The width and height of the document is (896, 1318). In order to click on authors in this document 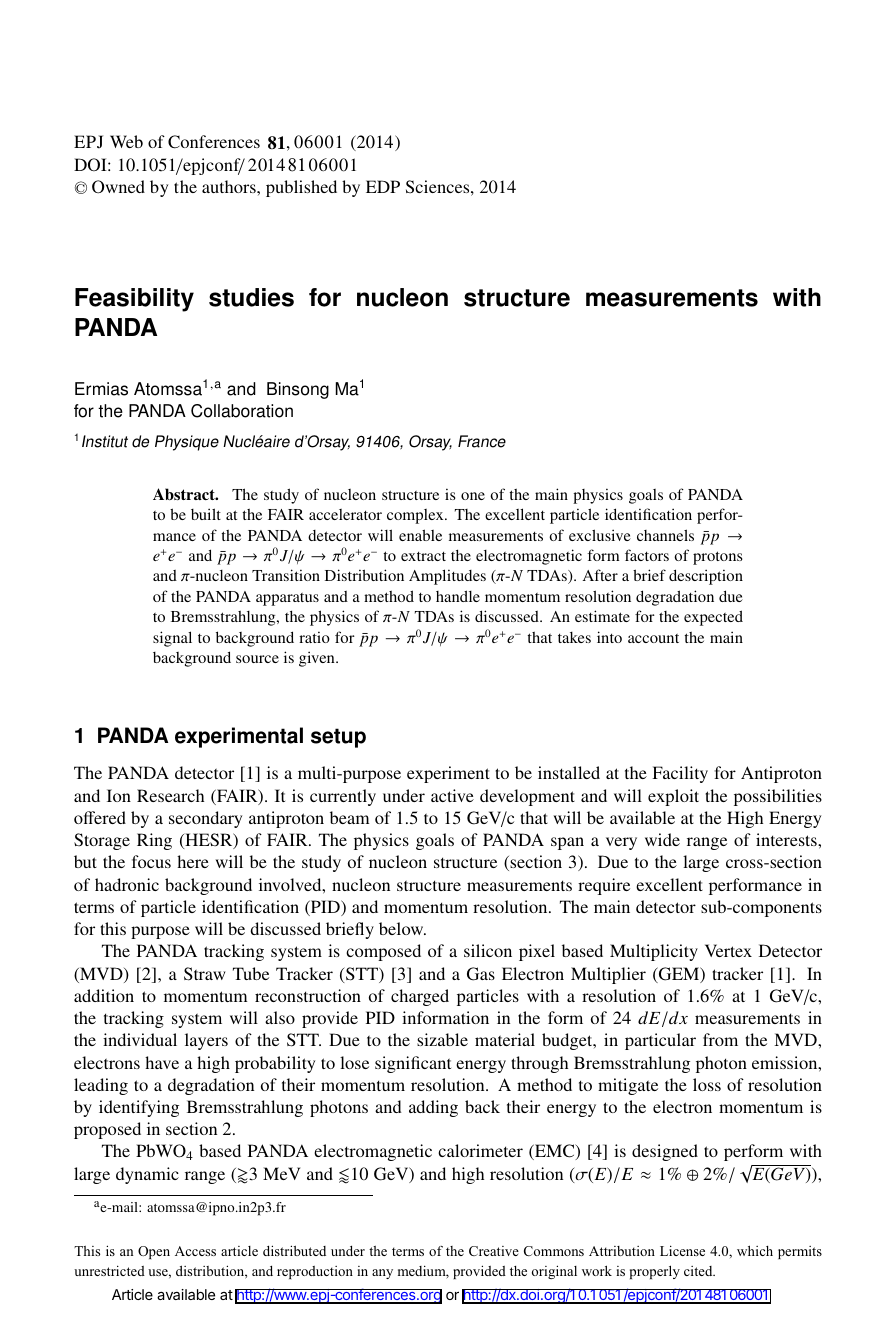, I will do `click(230, 186)`.
